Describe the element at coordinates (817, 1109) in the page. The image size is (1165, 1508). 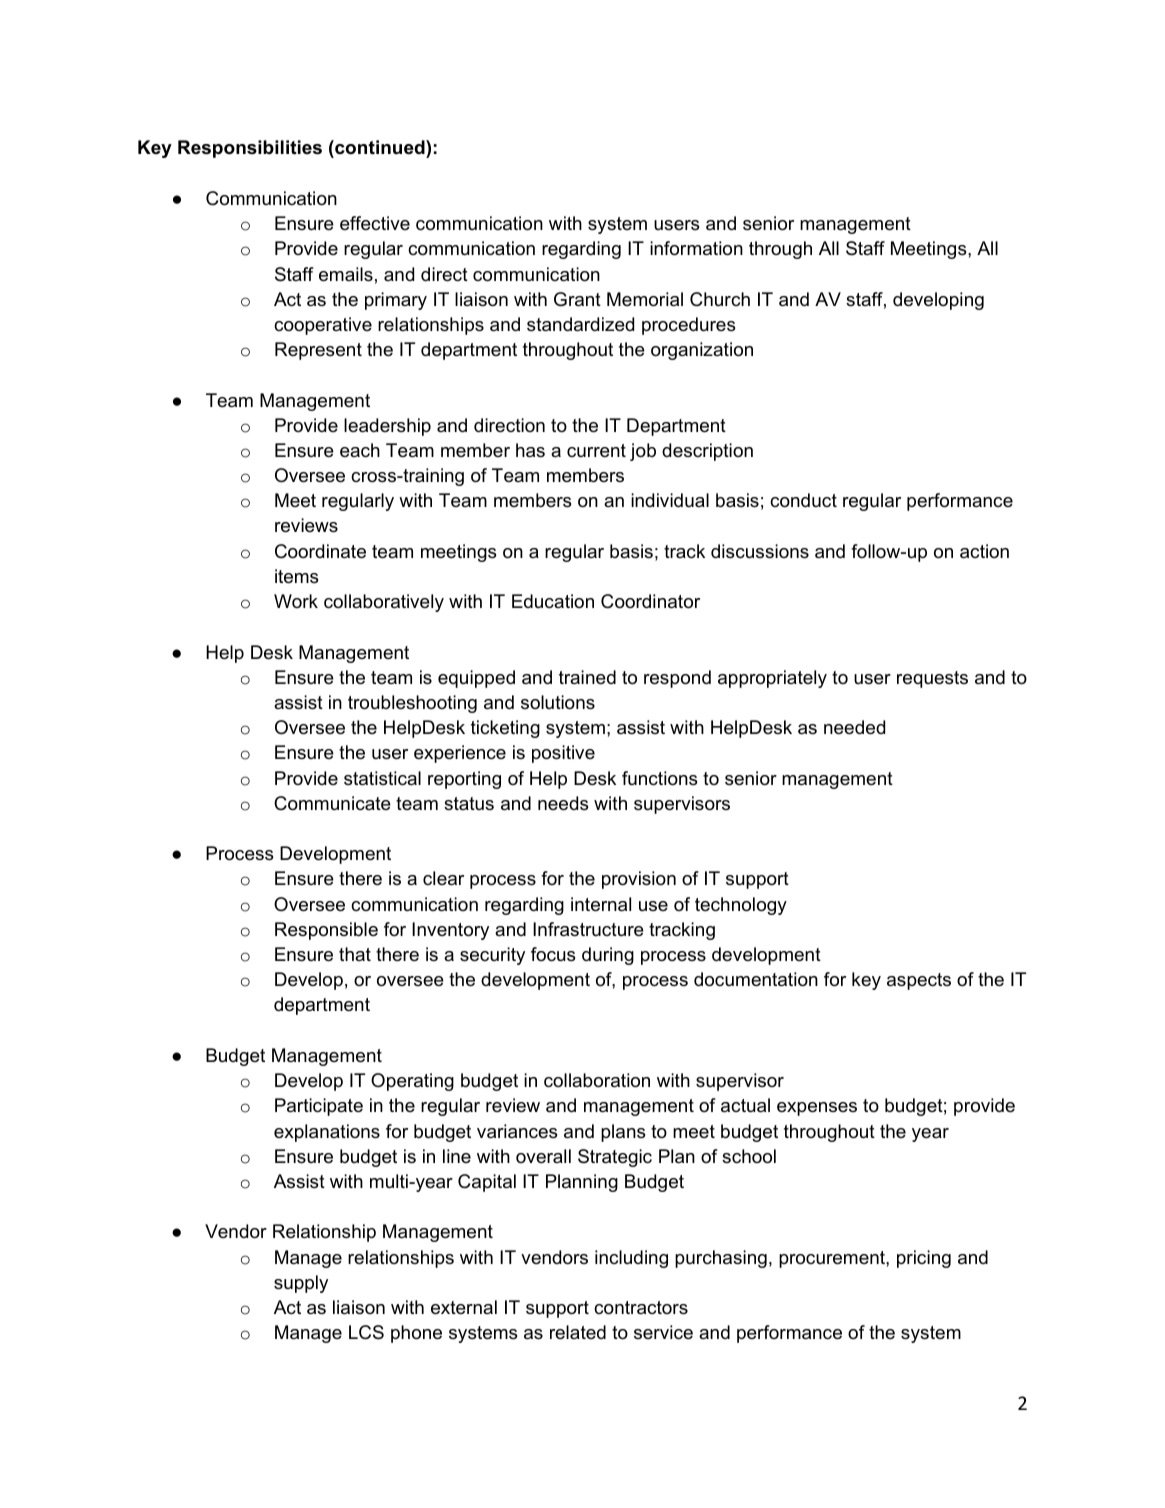
I see `expenses` at that location.
